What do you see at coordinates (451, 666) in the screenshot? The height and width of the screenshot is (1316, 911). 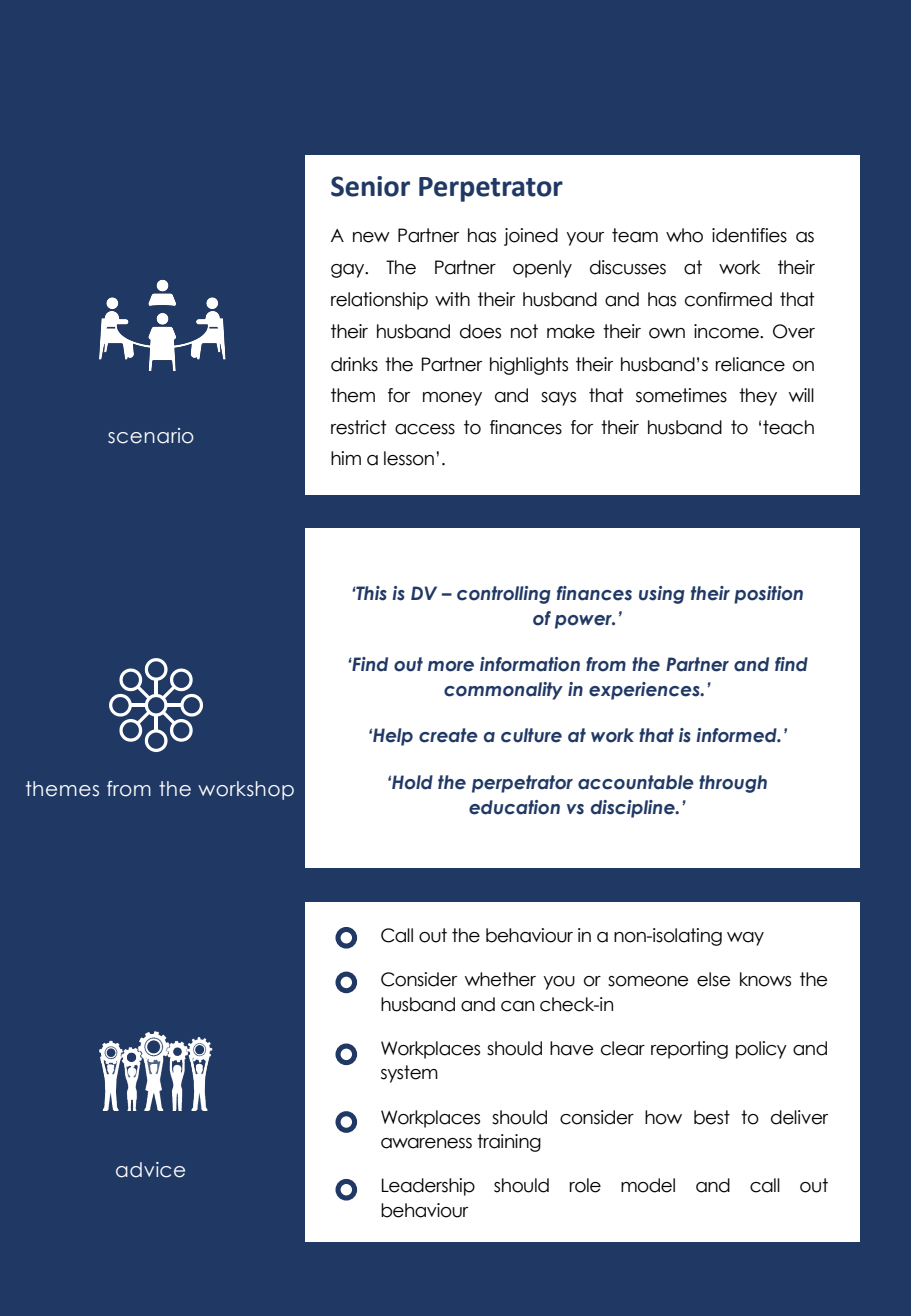 I see `more` at bounding box center [451, 666].
